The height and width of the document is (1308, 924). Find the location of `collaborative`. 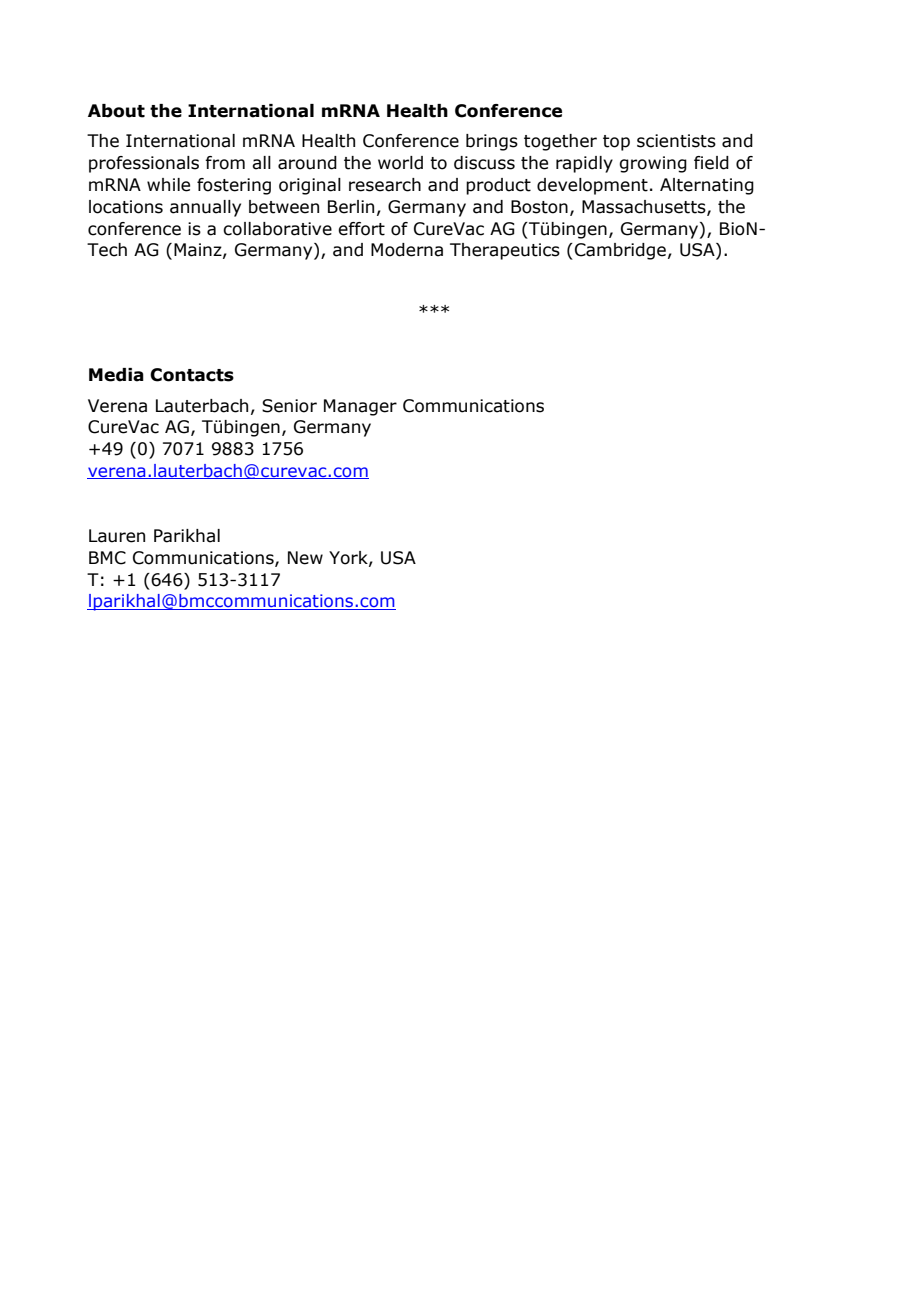

collaborative is located at coordinates (277, 229).
